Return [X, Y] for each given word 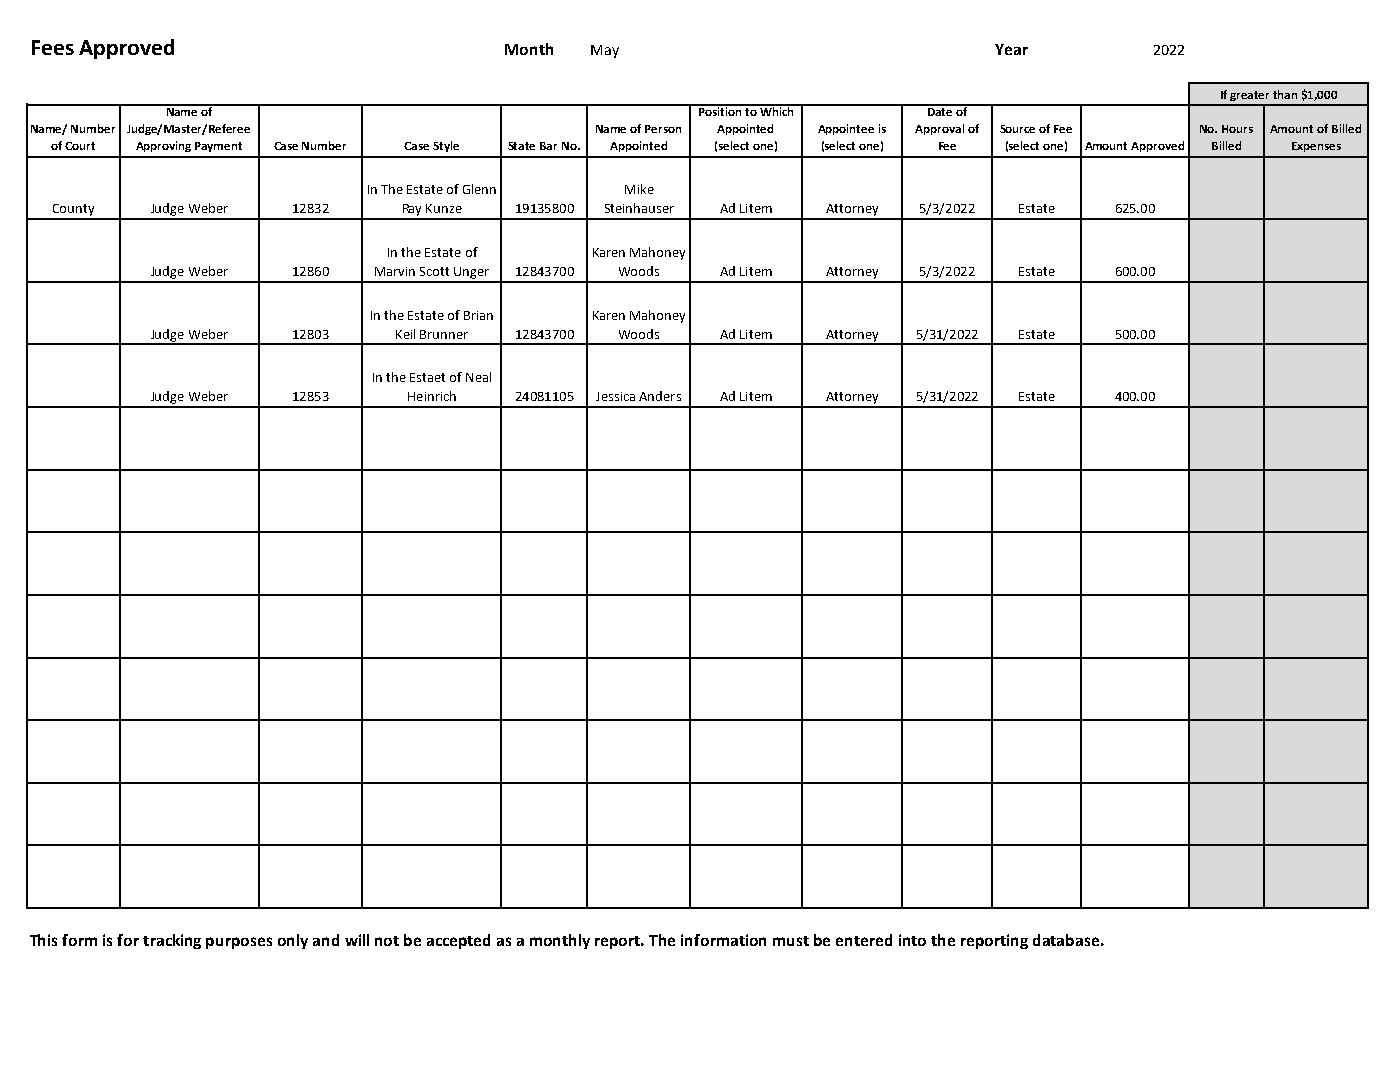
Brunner [444, 334]
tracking [172, 941]
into [912, 940]
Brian [478, 315]
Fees [53, 47]
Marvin [395, 271]
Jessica [615, 396]
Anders [660, 396]
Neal [478, 377]
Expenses [1316, 147]
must [791, 941]
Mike [639, 189]
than [1285, 94]
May [605, 51]
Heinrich [432, 396]
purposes [239, 943]
